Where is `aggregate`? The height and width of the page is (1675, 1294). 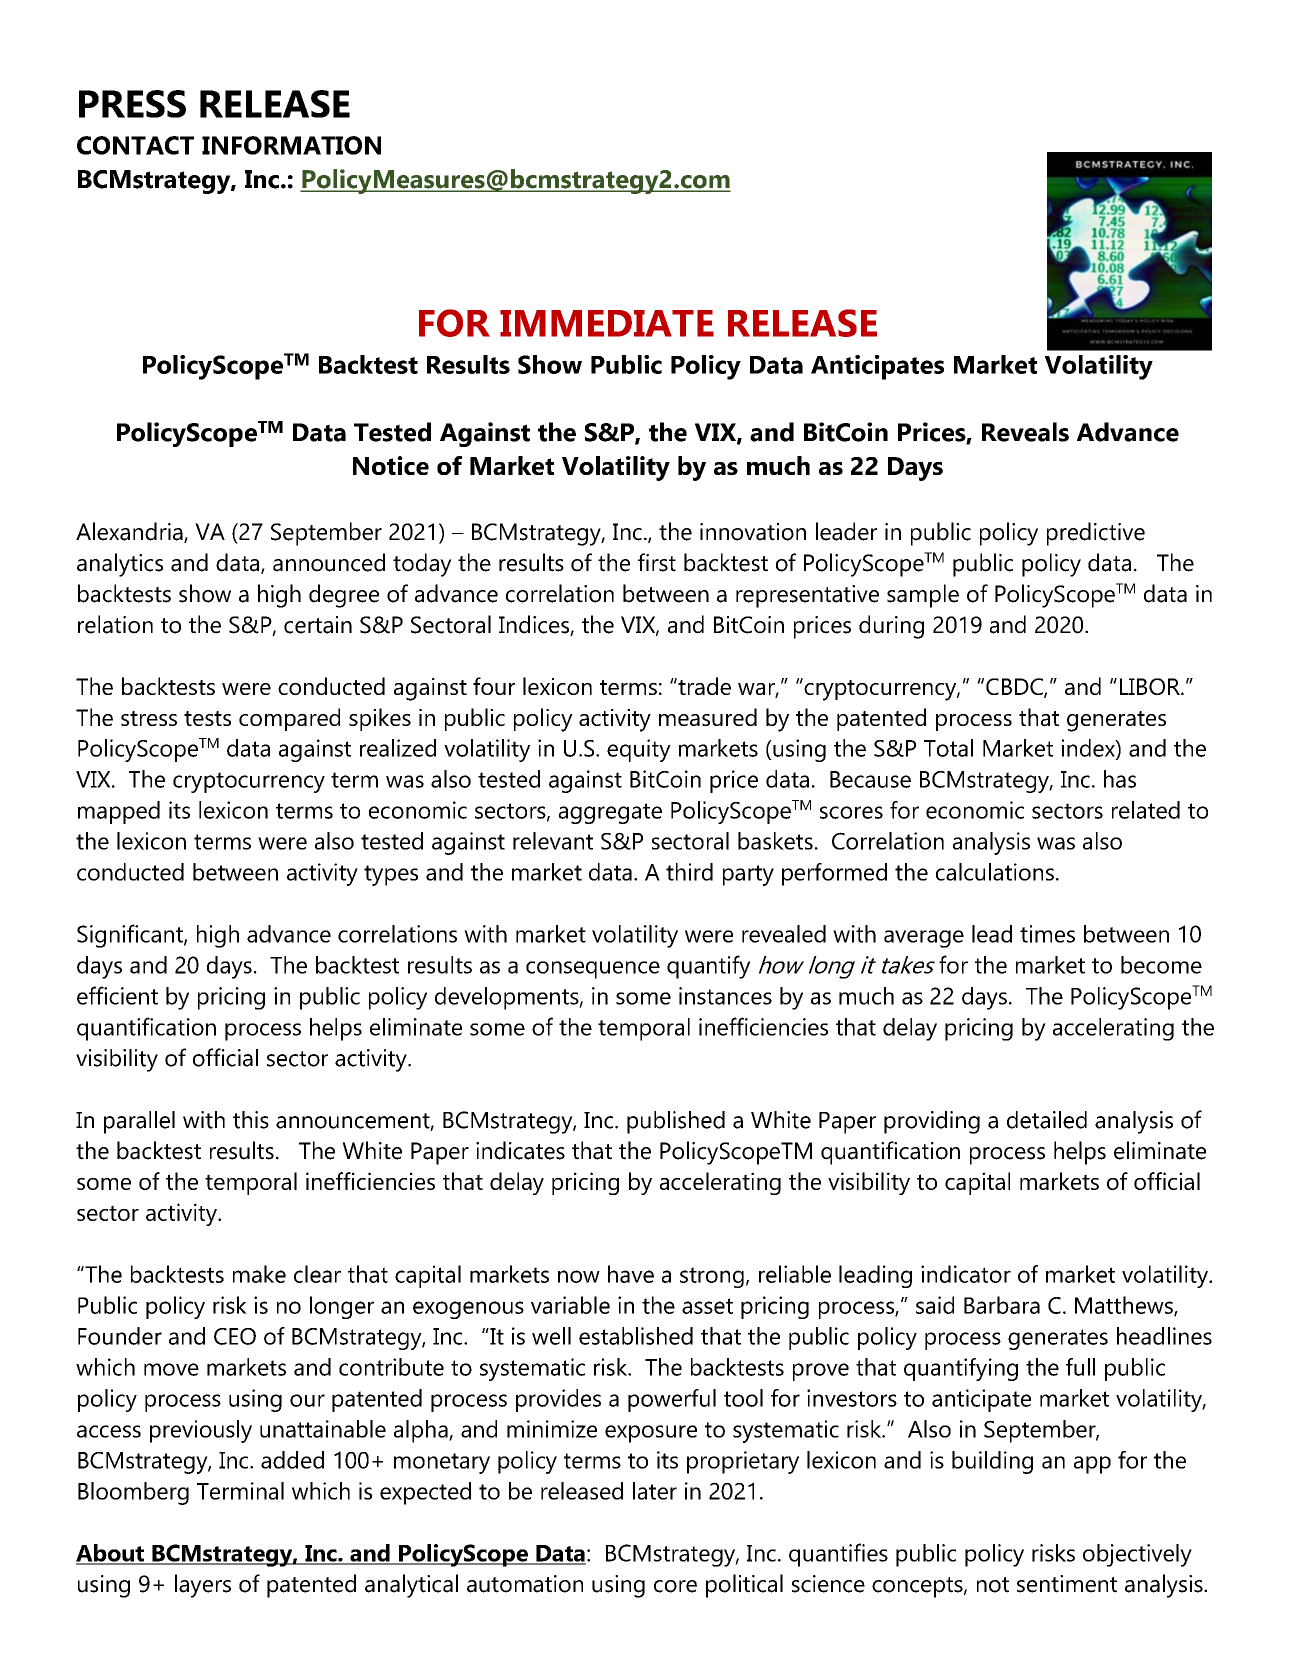 aggregate is located at coordinates (610, 813).
